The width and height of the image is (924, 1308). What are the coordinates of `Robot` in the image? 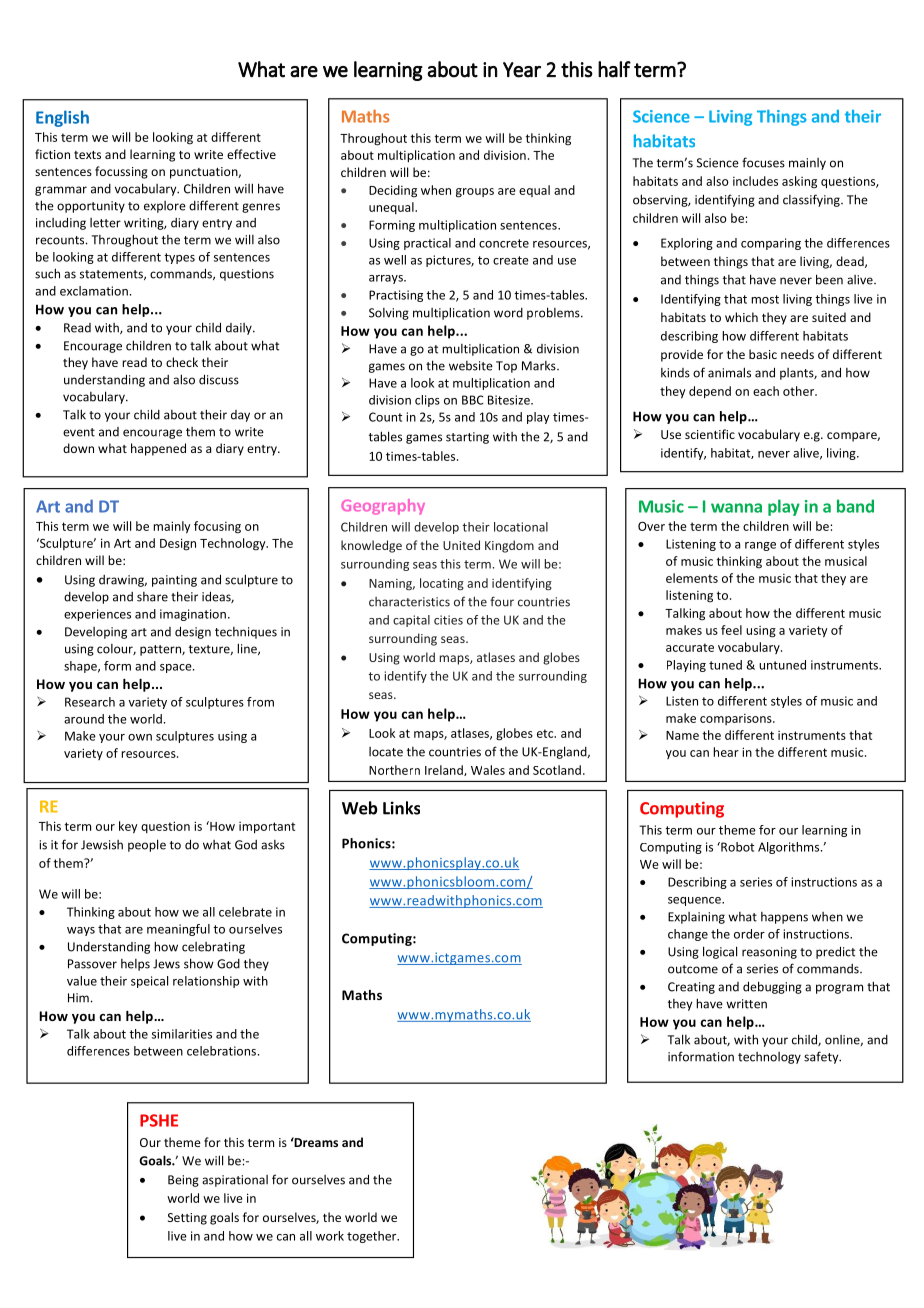 It's located at (736, 847).
